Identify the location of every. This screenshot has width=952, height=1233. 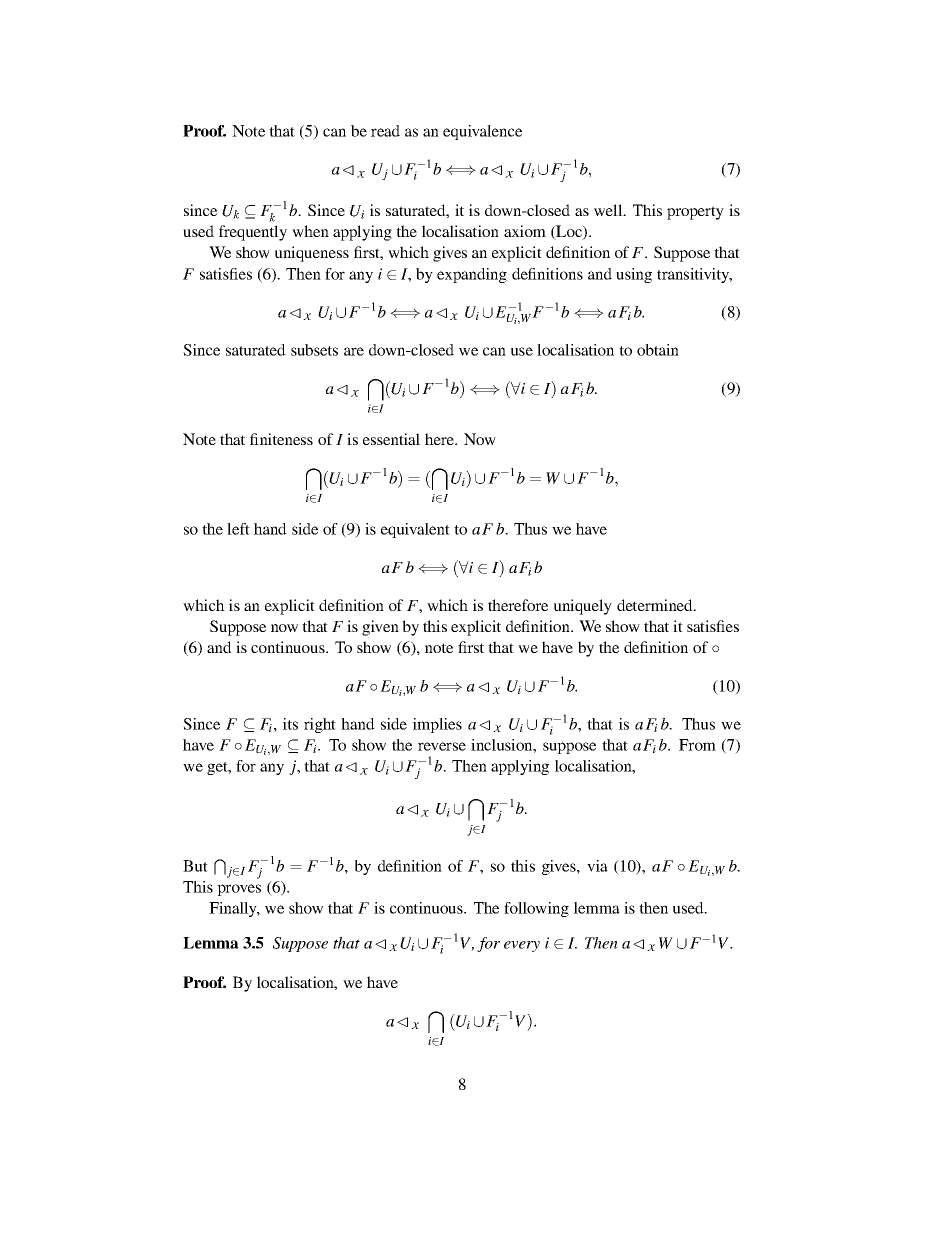
(522, 946).
